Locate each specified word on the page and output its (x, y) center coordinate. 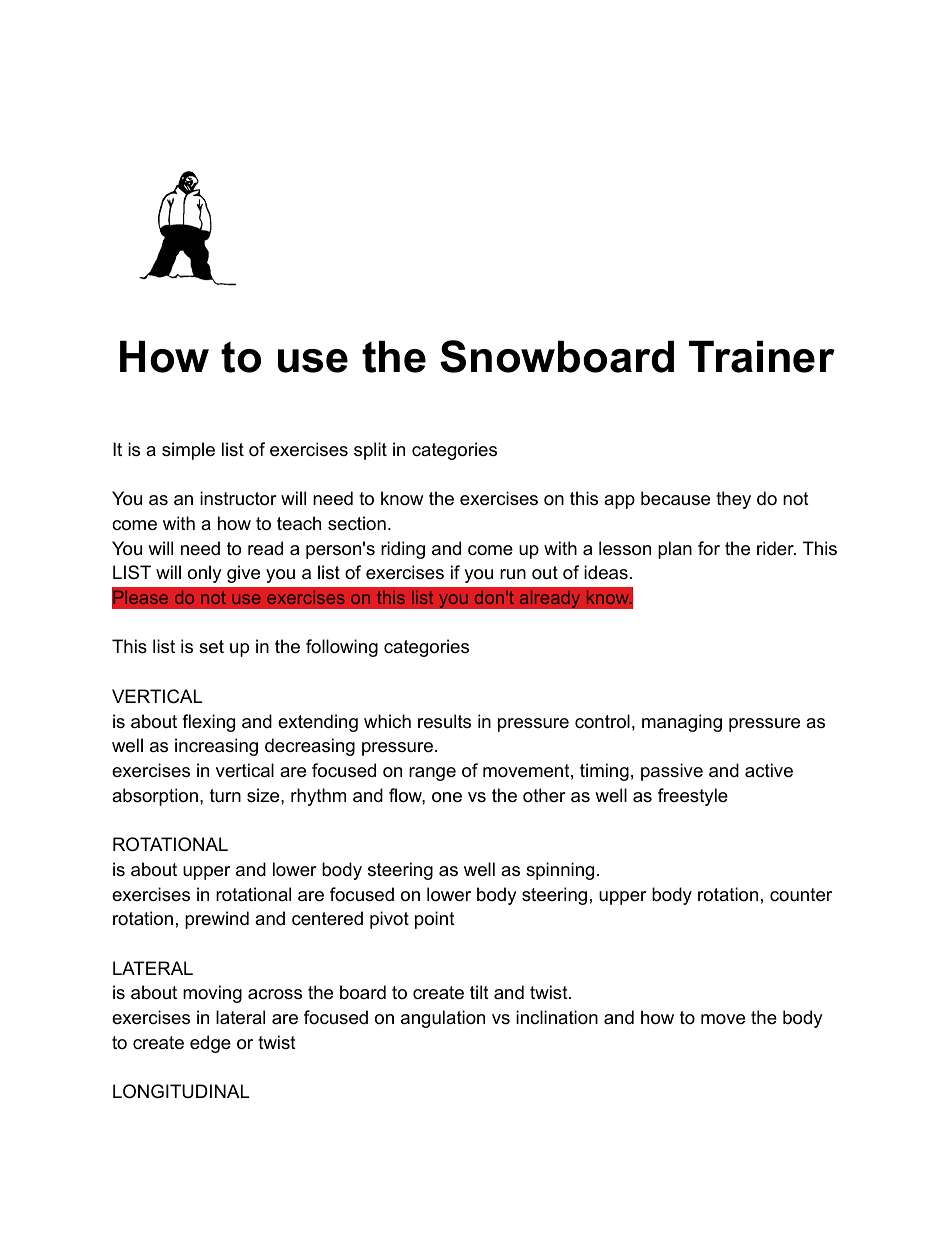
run (513, 574)
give (243, 574)
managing (682, 723)
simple (188, 451)
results (444, 721)
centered (327, 918)
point (435, 920)
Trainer (762, 356)
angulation (443, 1019)
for (709, 548)
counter (801, 895)
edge (210, 1044)
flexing (208, 723)
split (370, 451)
